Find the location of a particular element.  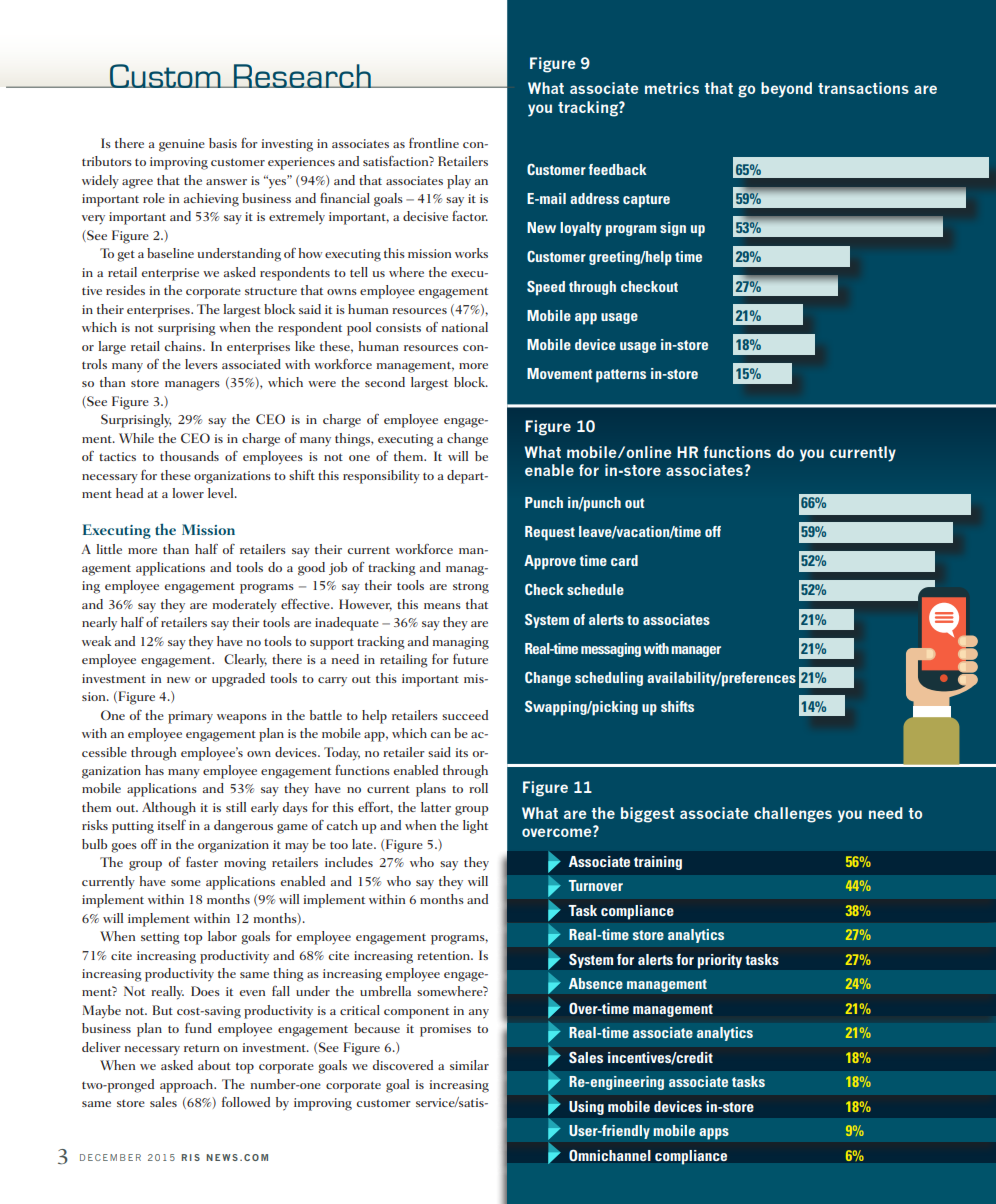

similar is located at coordinates (469, 1065).
